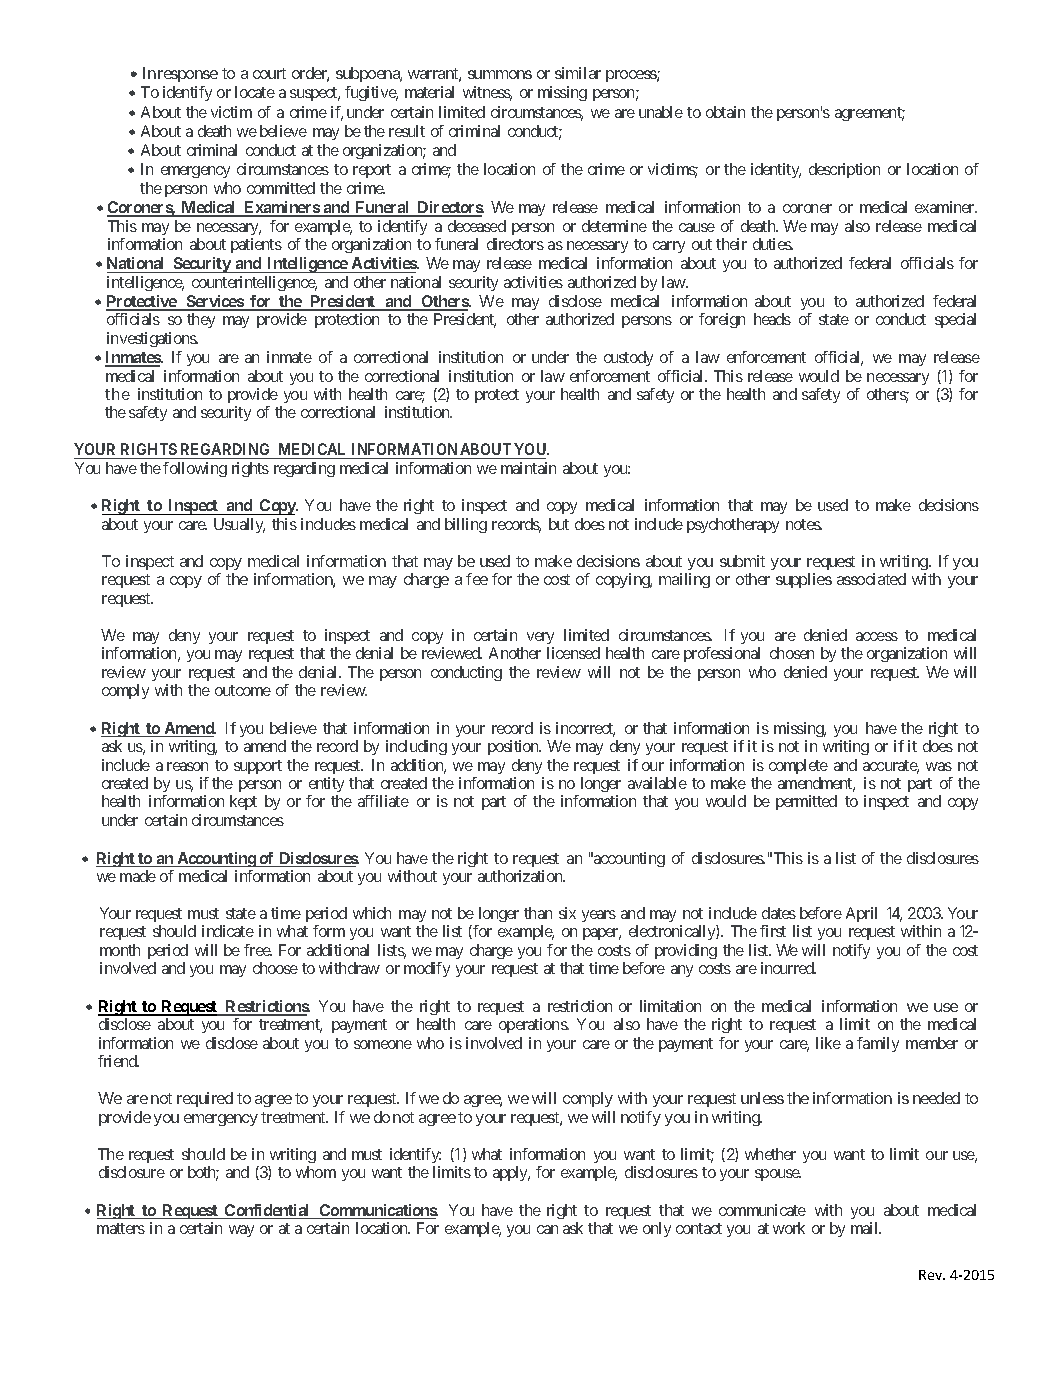 The width and height of the screenshot is (1060, 1373). What do you see at coordinates (500, 74) in the screenshot?
I see `summons` at bounding box center [500, 74].
